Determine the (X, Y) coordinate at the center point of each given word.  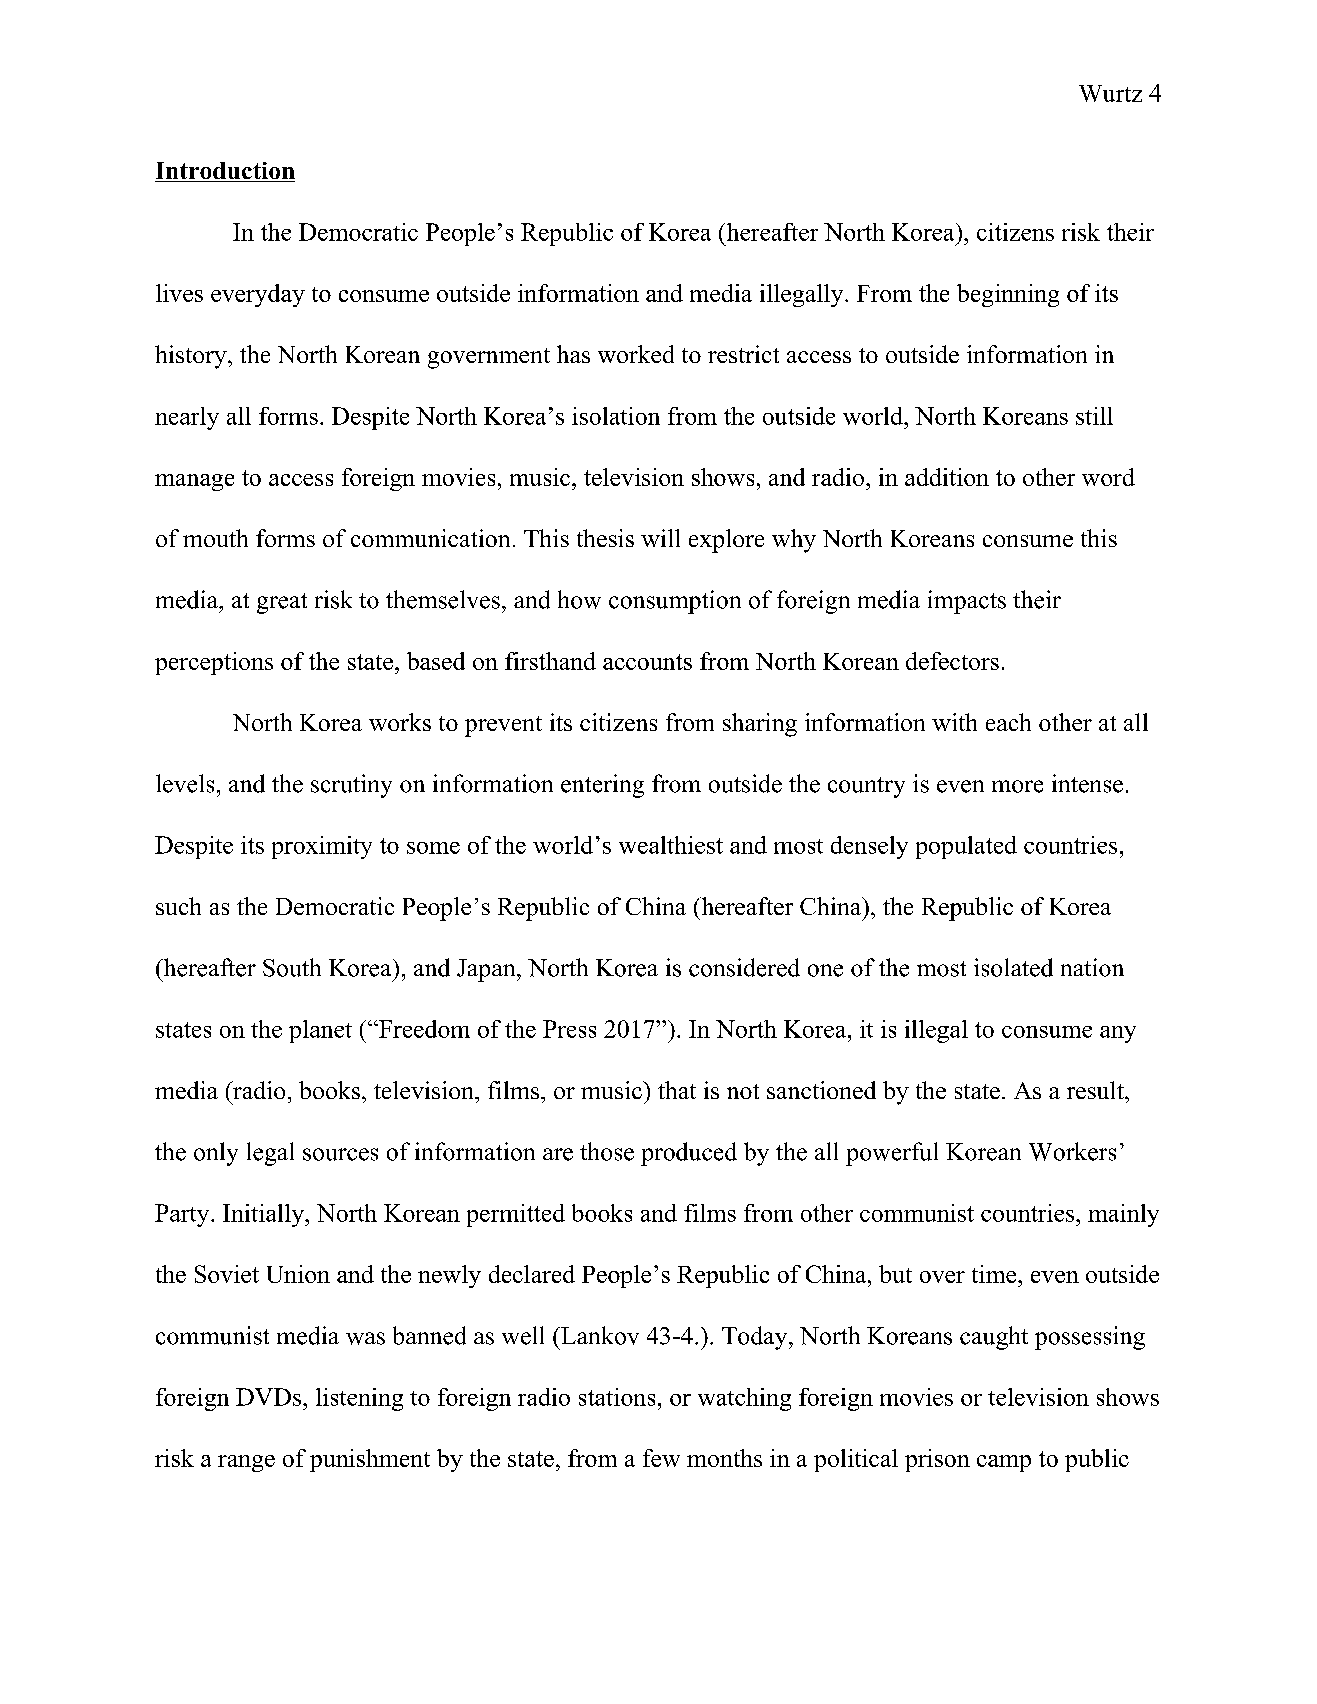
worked (636, 354)
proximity (322, 847)
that (677, 1090)
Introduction (225, 172)
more (1017, 786)
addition (947, 477)
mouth (215, 538)
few (661, 1458)
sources (340, 1154)
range (246, 1463)
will (660, 538)
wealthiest (671, 845)
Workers (1072, 1151)
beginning (1008, 295)
